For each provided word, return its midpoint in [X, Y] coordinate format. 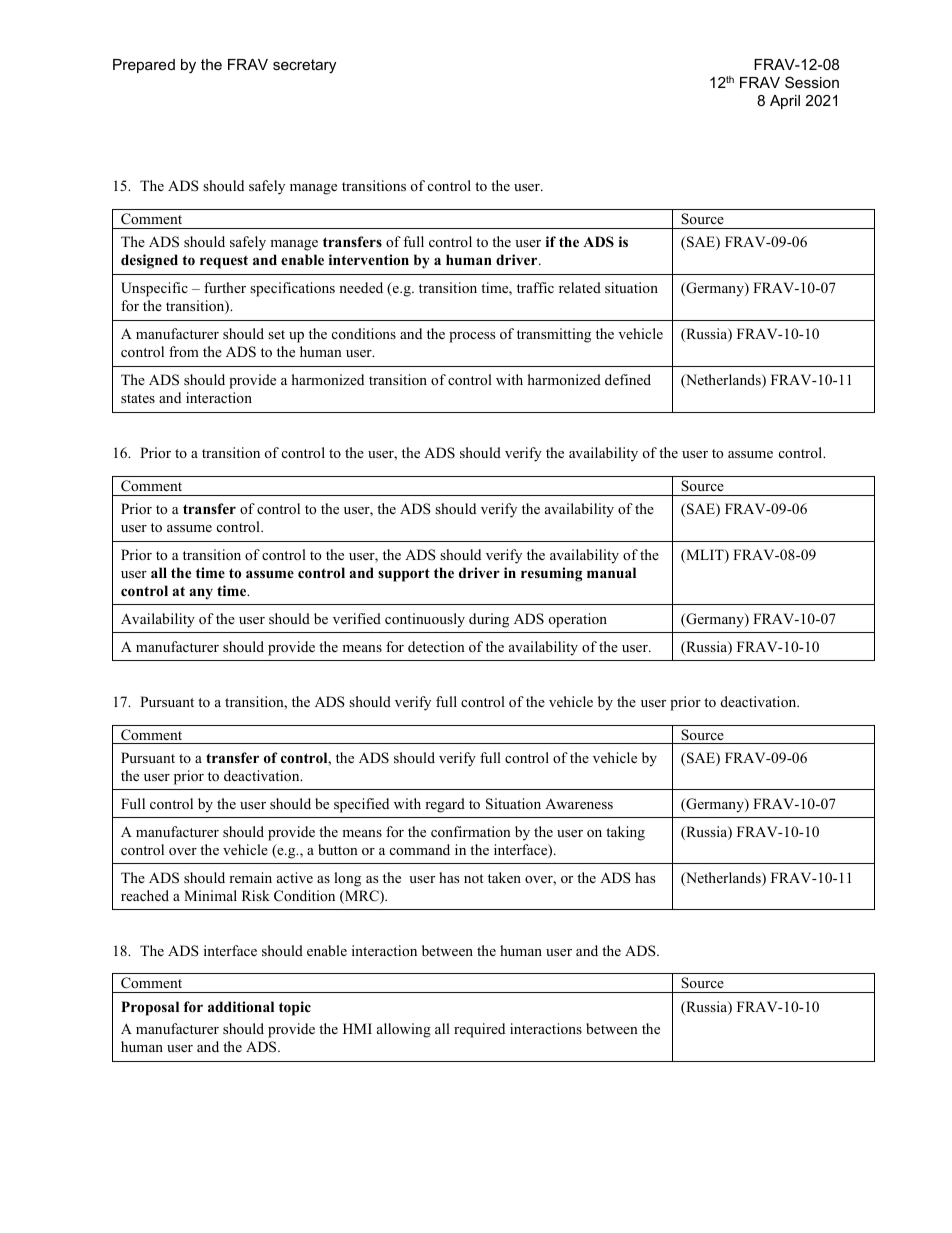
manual [611, 572]
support [404, 575]
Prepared [144, 66]
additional [241, 1006]
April [785, 102]
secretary [304, 66]
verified [357, 618]
